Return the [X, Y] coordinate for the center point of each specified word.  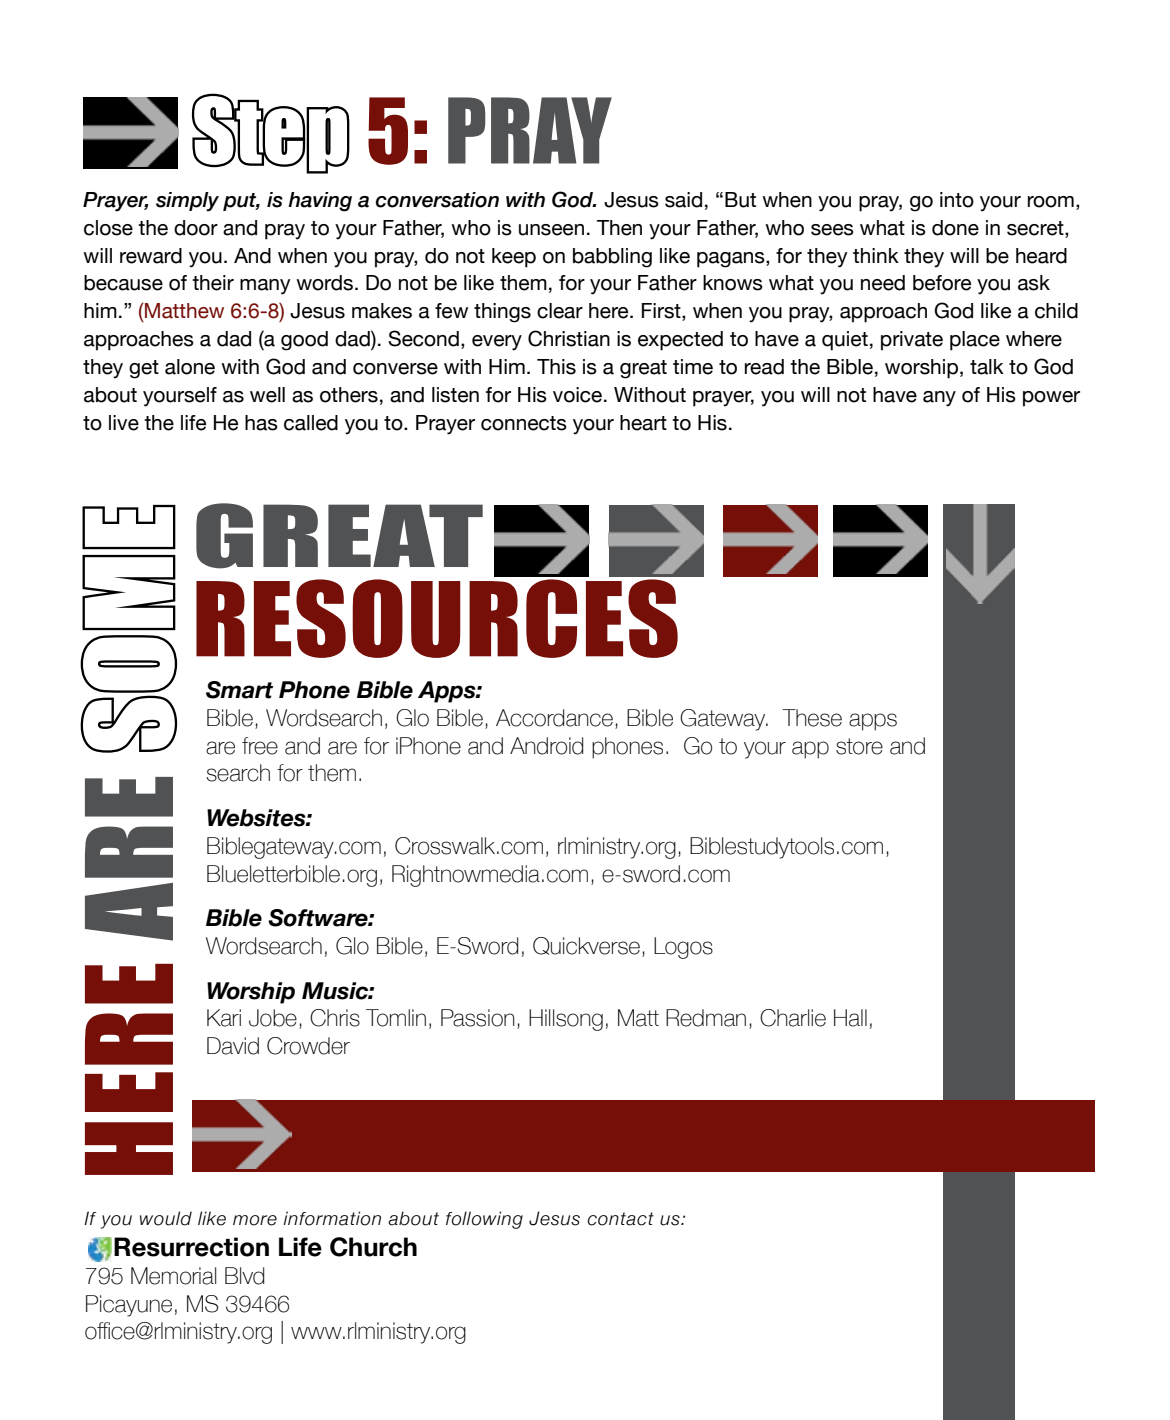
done [955, 228]
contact [621, 1219]
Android [546, 746]
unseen [551, 230]
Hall [850, 1018]
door [196, 228]
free [260, 746]
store [859, 746]
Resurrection [191, 1247]
